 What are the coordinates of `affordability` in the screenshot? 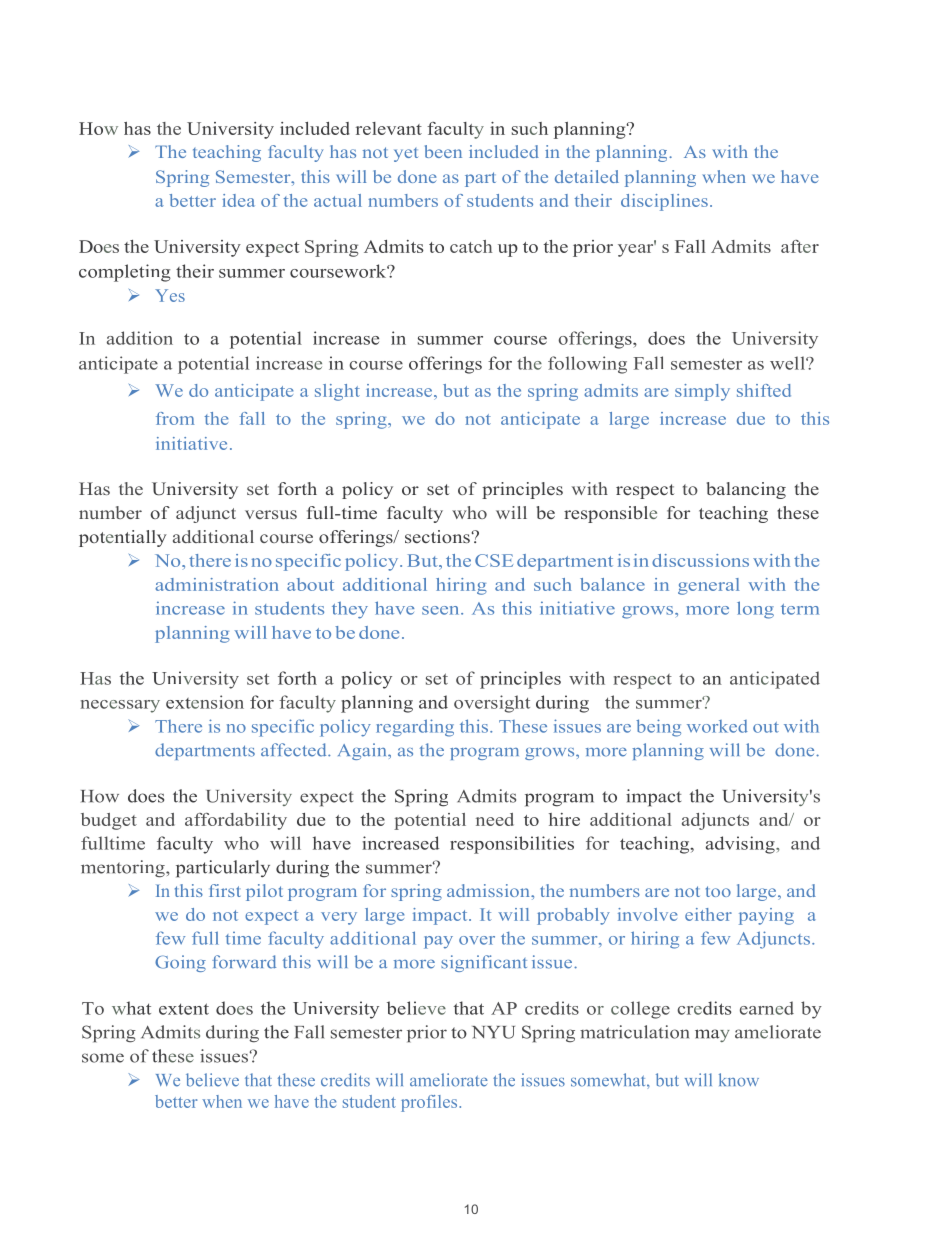 It's located at (236, 821).
